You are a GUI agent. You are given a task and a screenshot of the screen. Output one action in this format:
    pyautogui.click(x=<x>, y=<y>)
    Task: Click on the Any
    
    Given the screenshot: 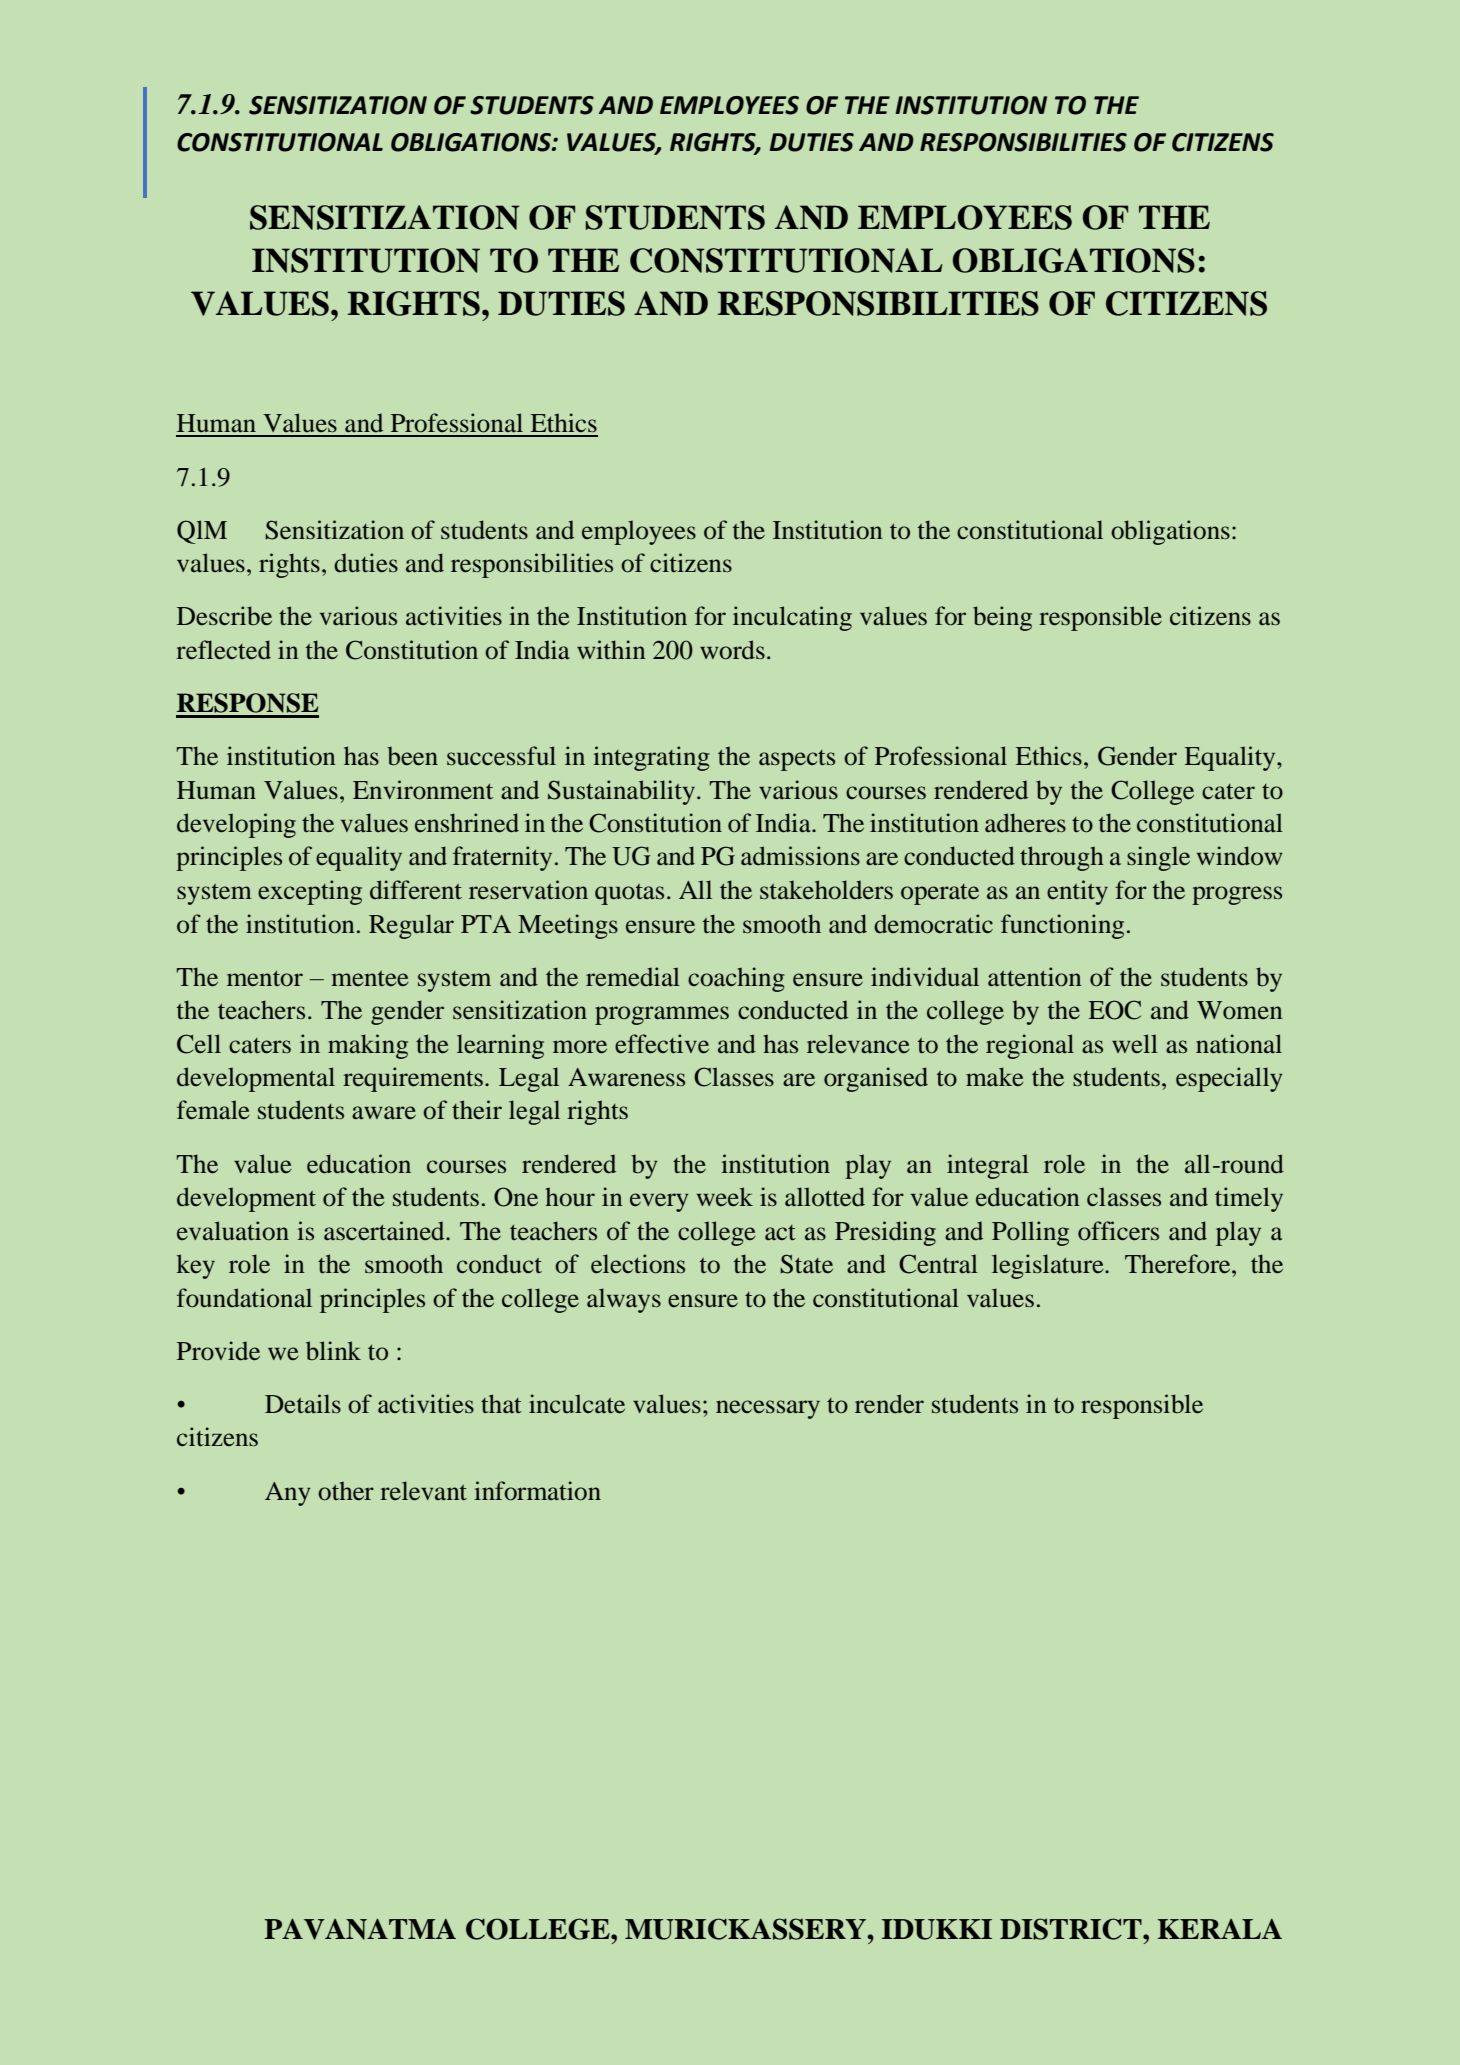 What is the action you would take?
    pyautogui.click(x=288, y=1494)
